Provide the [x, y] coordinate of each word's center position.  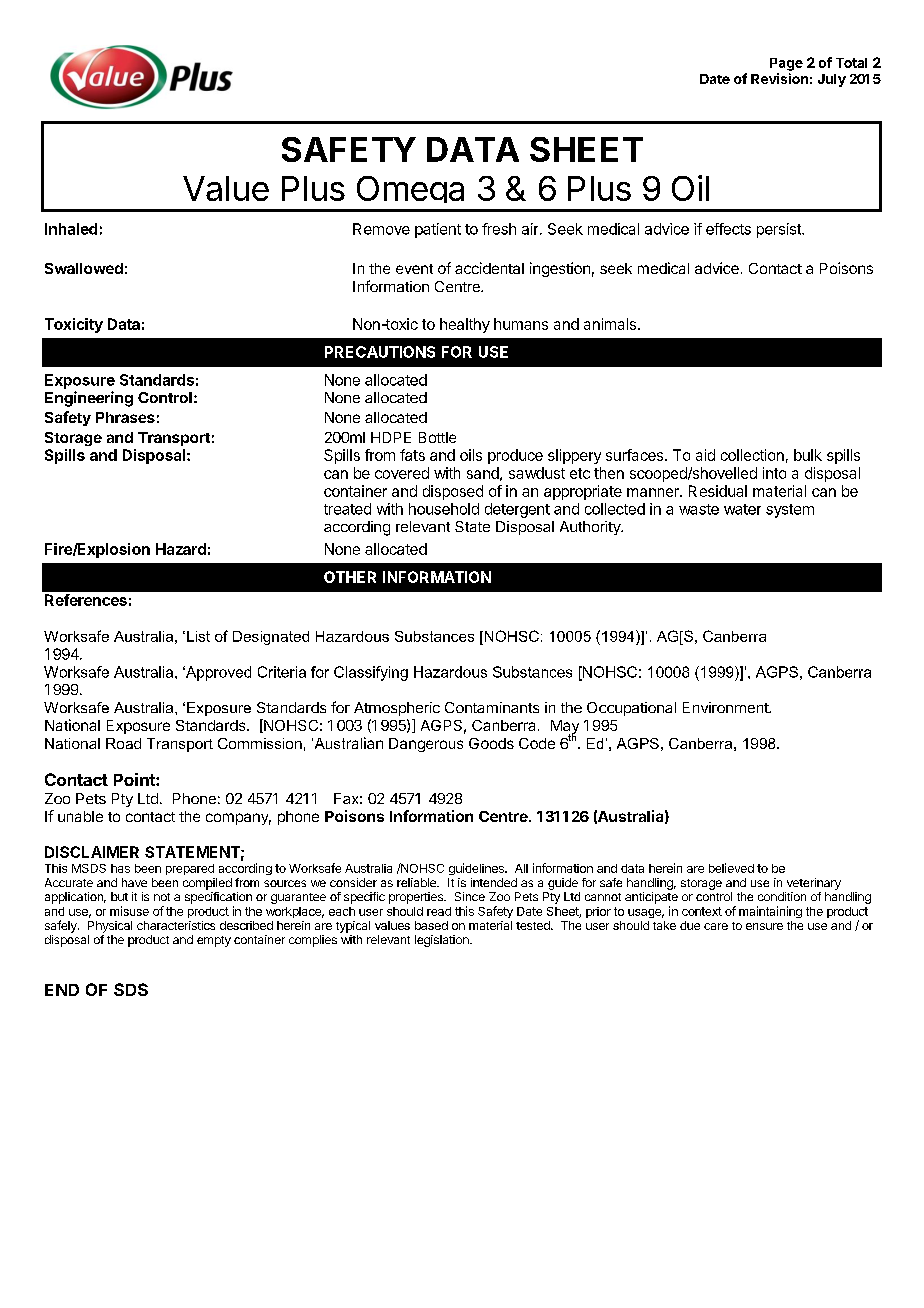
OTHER [350, 577]
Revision [779, 78]
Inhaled [71, 229]
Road [123, 743]
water [742, 509]
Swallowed [84, 268]
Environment [726, 707]
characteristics [176, 925]
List [198, 636]
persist [780, 230]
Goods [491, 743]
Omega [411, 193]
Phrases [125, 417]
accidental [489, 268]
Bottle [437, 437]
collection [752, 455]
